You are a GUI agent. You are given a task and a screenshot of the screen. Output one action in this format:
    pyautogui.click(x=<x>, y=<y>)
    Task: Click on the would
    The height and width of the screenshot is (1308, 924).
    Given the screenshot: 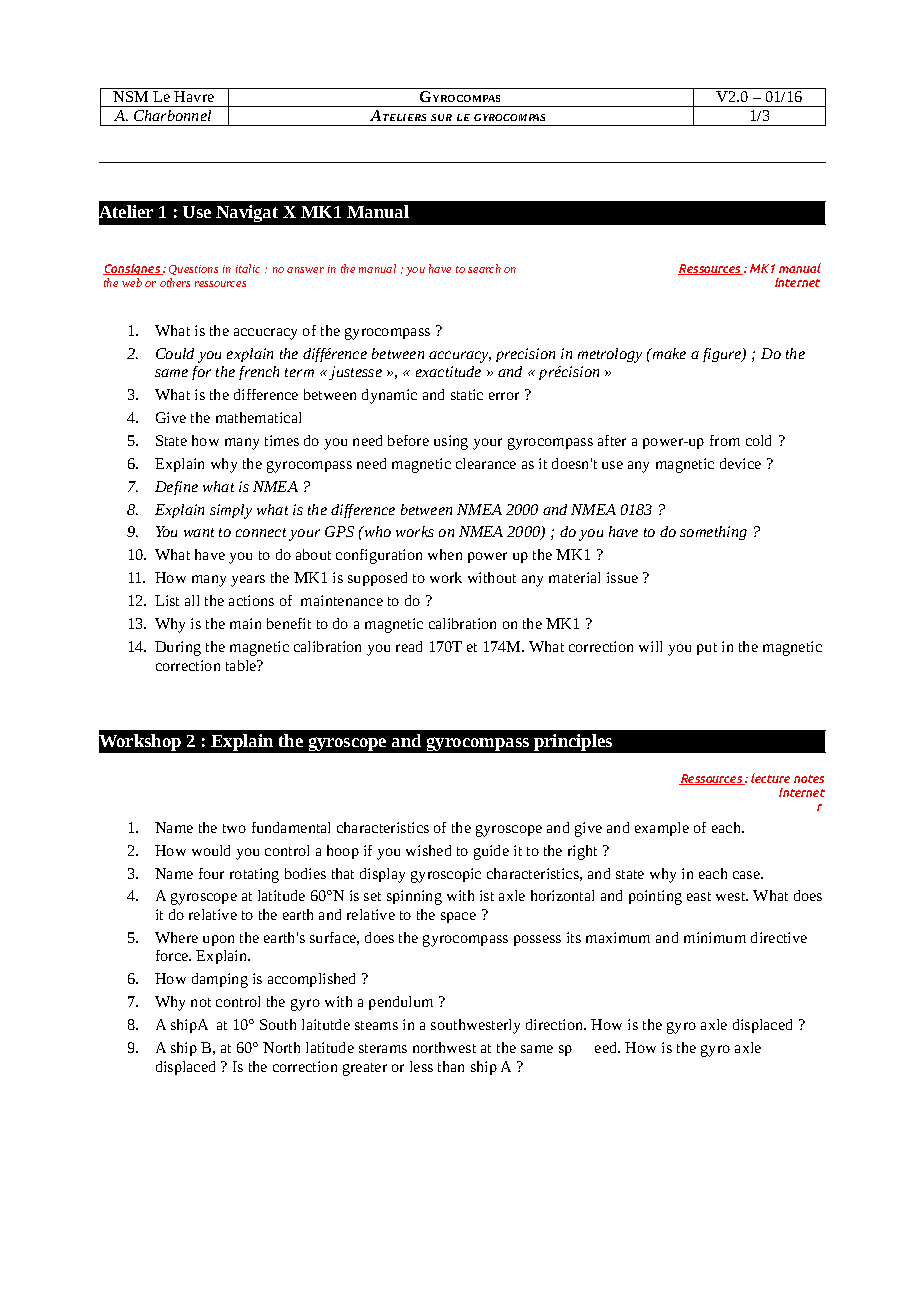 What is the action you would take?
    pyautogui.click(x=211, y=850)
